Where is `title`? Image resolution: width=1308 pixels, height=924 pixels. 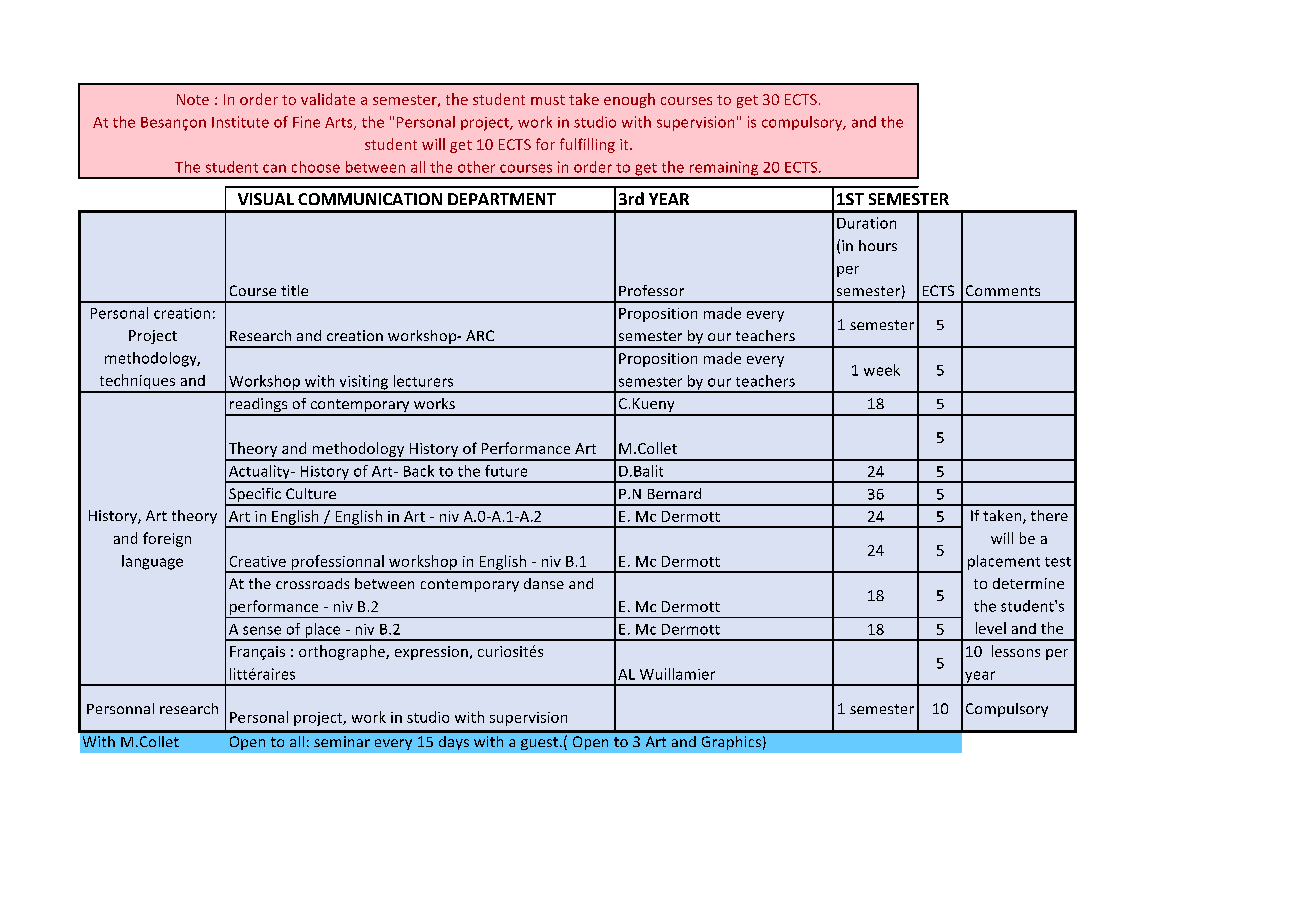 title is located at coordinates (294, 290).
